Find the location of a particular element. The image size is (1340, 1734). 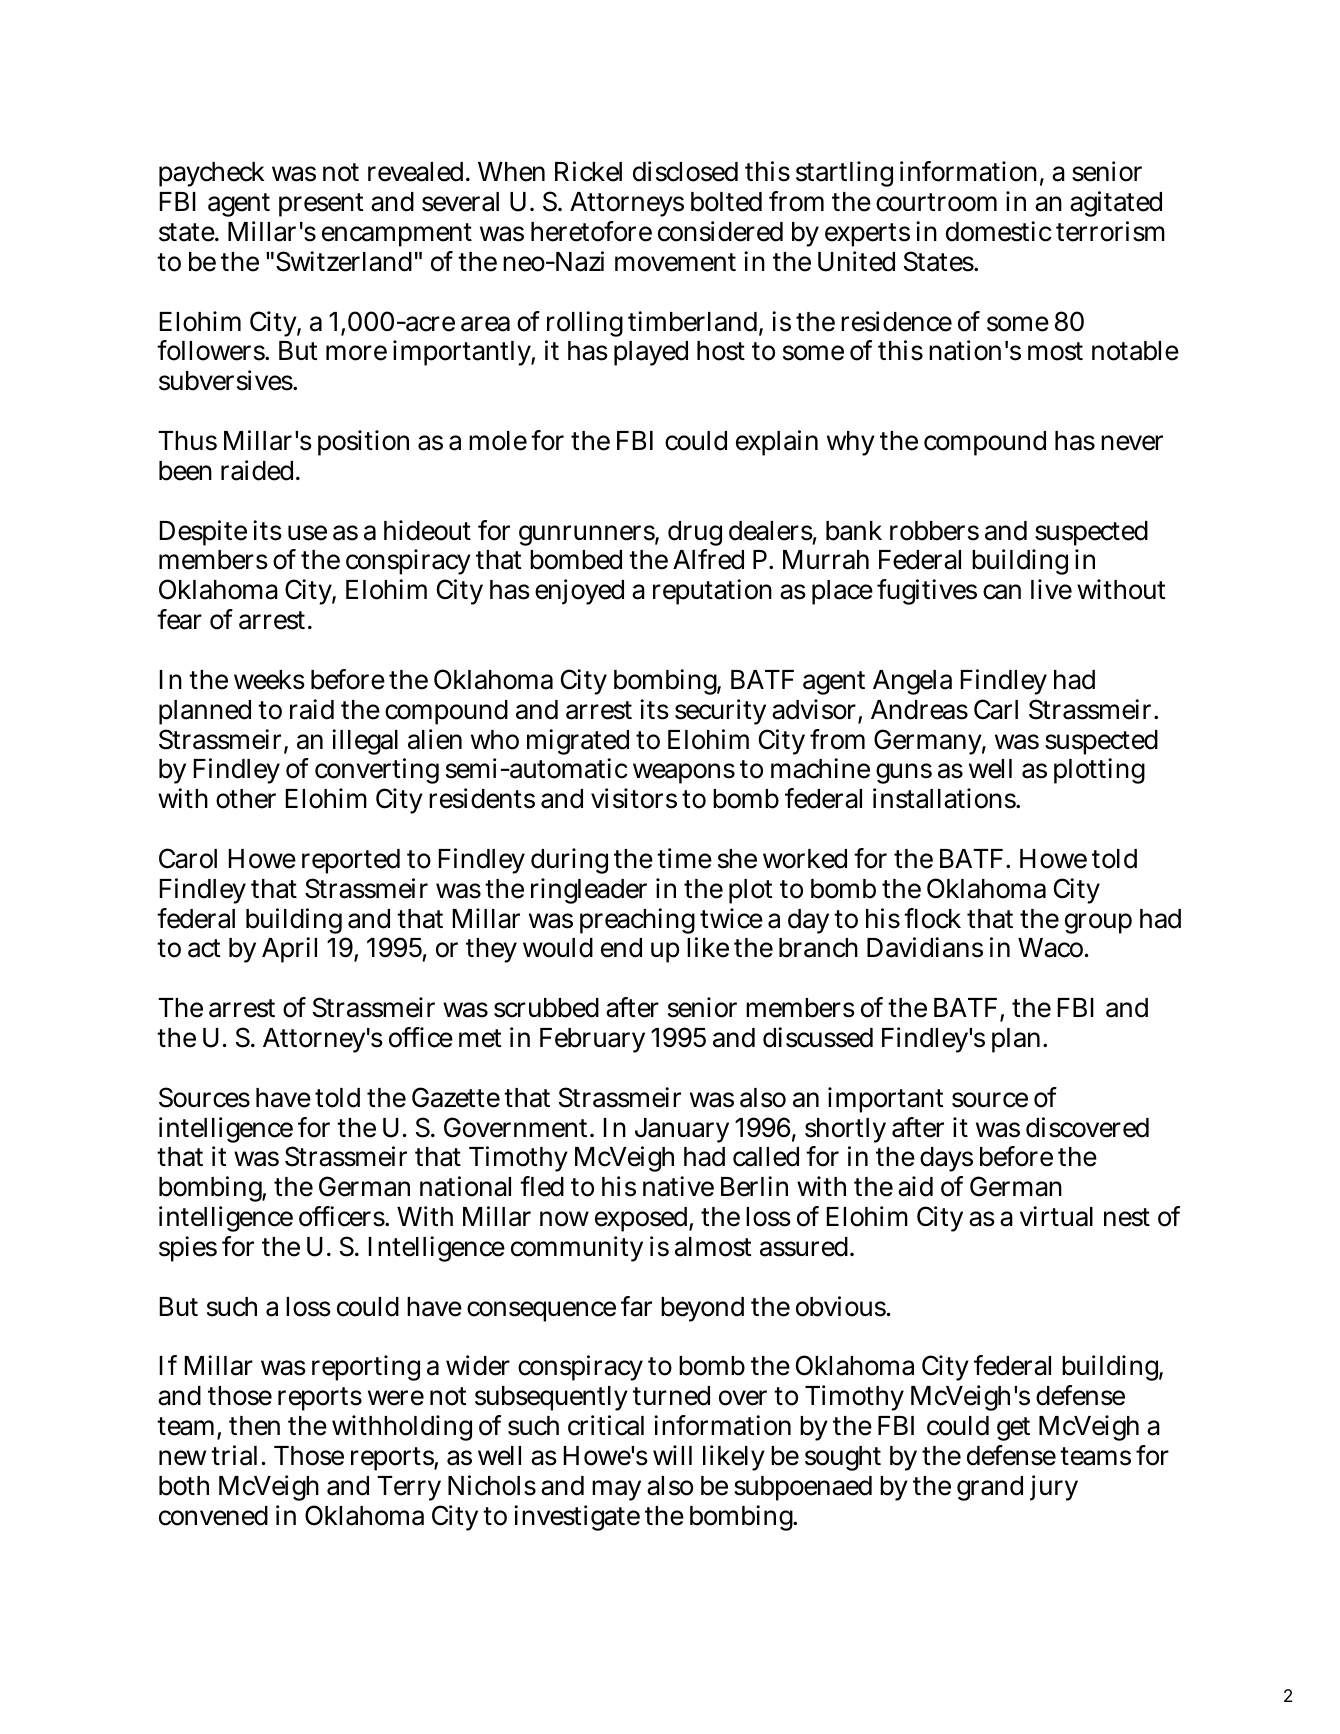

will is located at coordinates (672, 1455).
